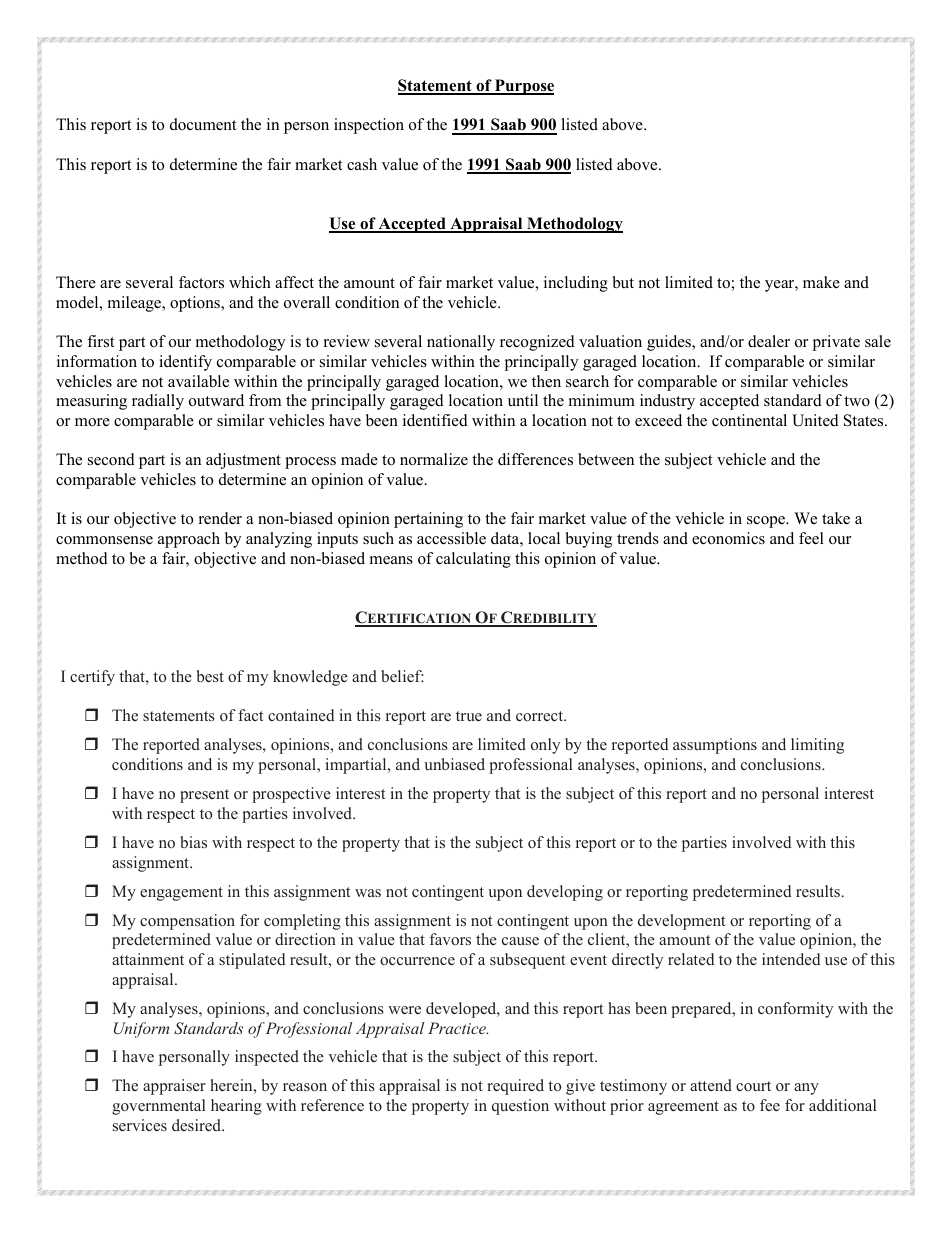 The height and width of the image is (1233, 952). Describe the element at coordinates (769, 341) in the image. I see `dealer` at that location.
